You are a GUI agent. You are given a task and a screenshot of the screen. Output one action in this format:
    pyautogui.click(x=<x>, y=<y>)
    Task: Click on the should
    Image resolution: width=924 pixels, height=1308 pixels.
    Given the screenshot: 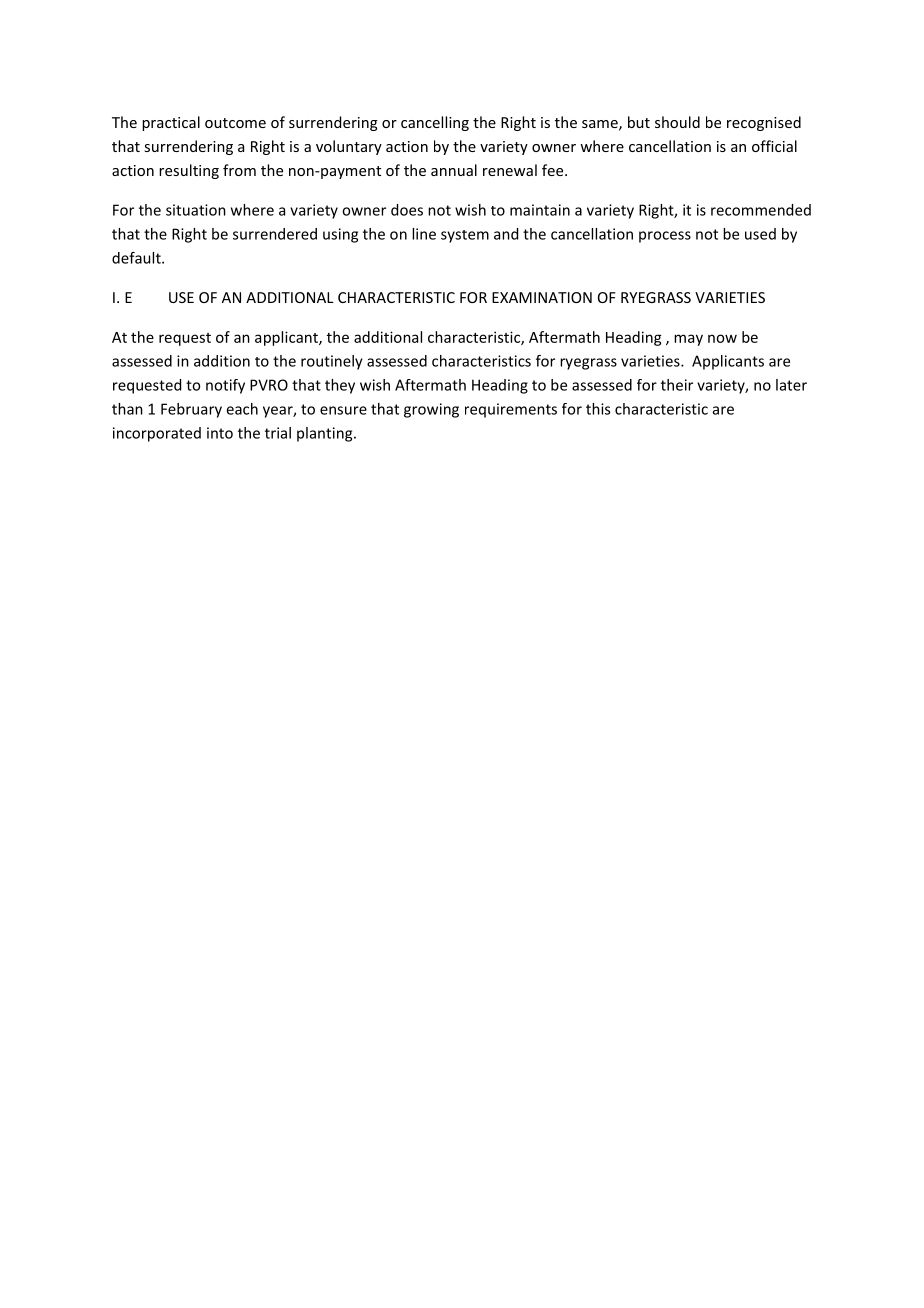 What is the action you would take?
    pyautogui.click(x=677, y=122)
